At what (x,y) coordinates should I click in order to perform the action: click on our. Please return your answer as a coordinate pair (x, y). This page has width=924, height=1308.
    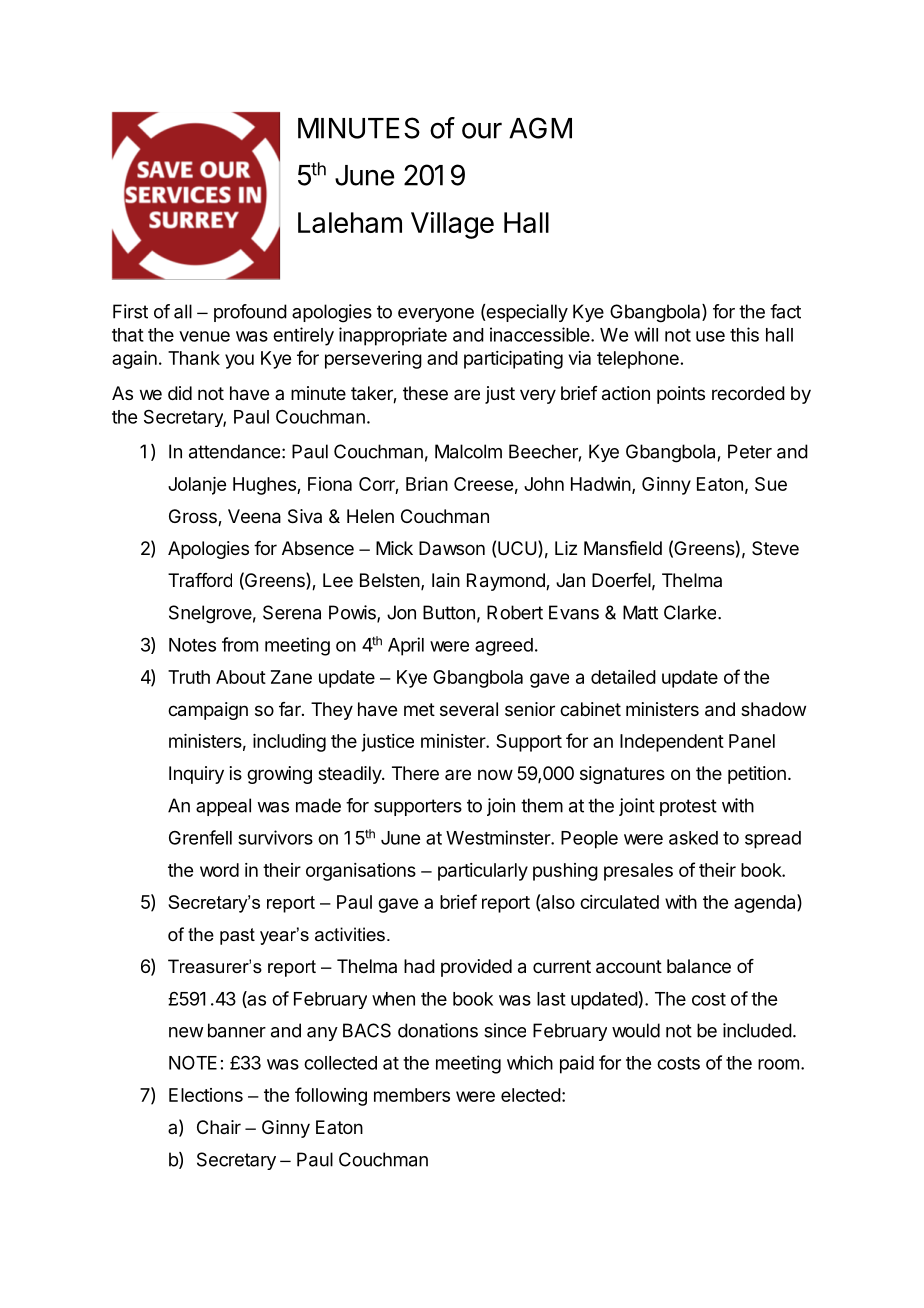
    Looking at the image, I should click on (482, 130).
